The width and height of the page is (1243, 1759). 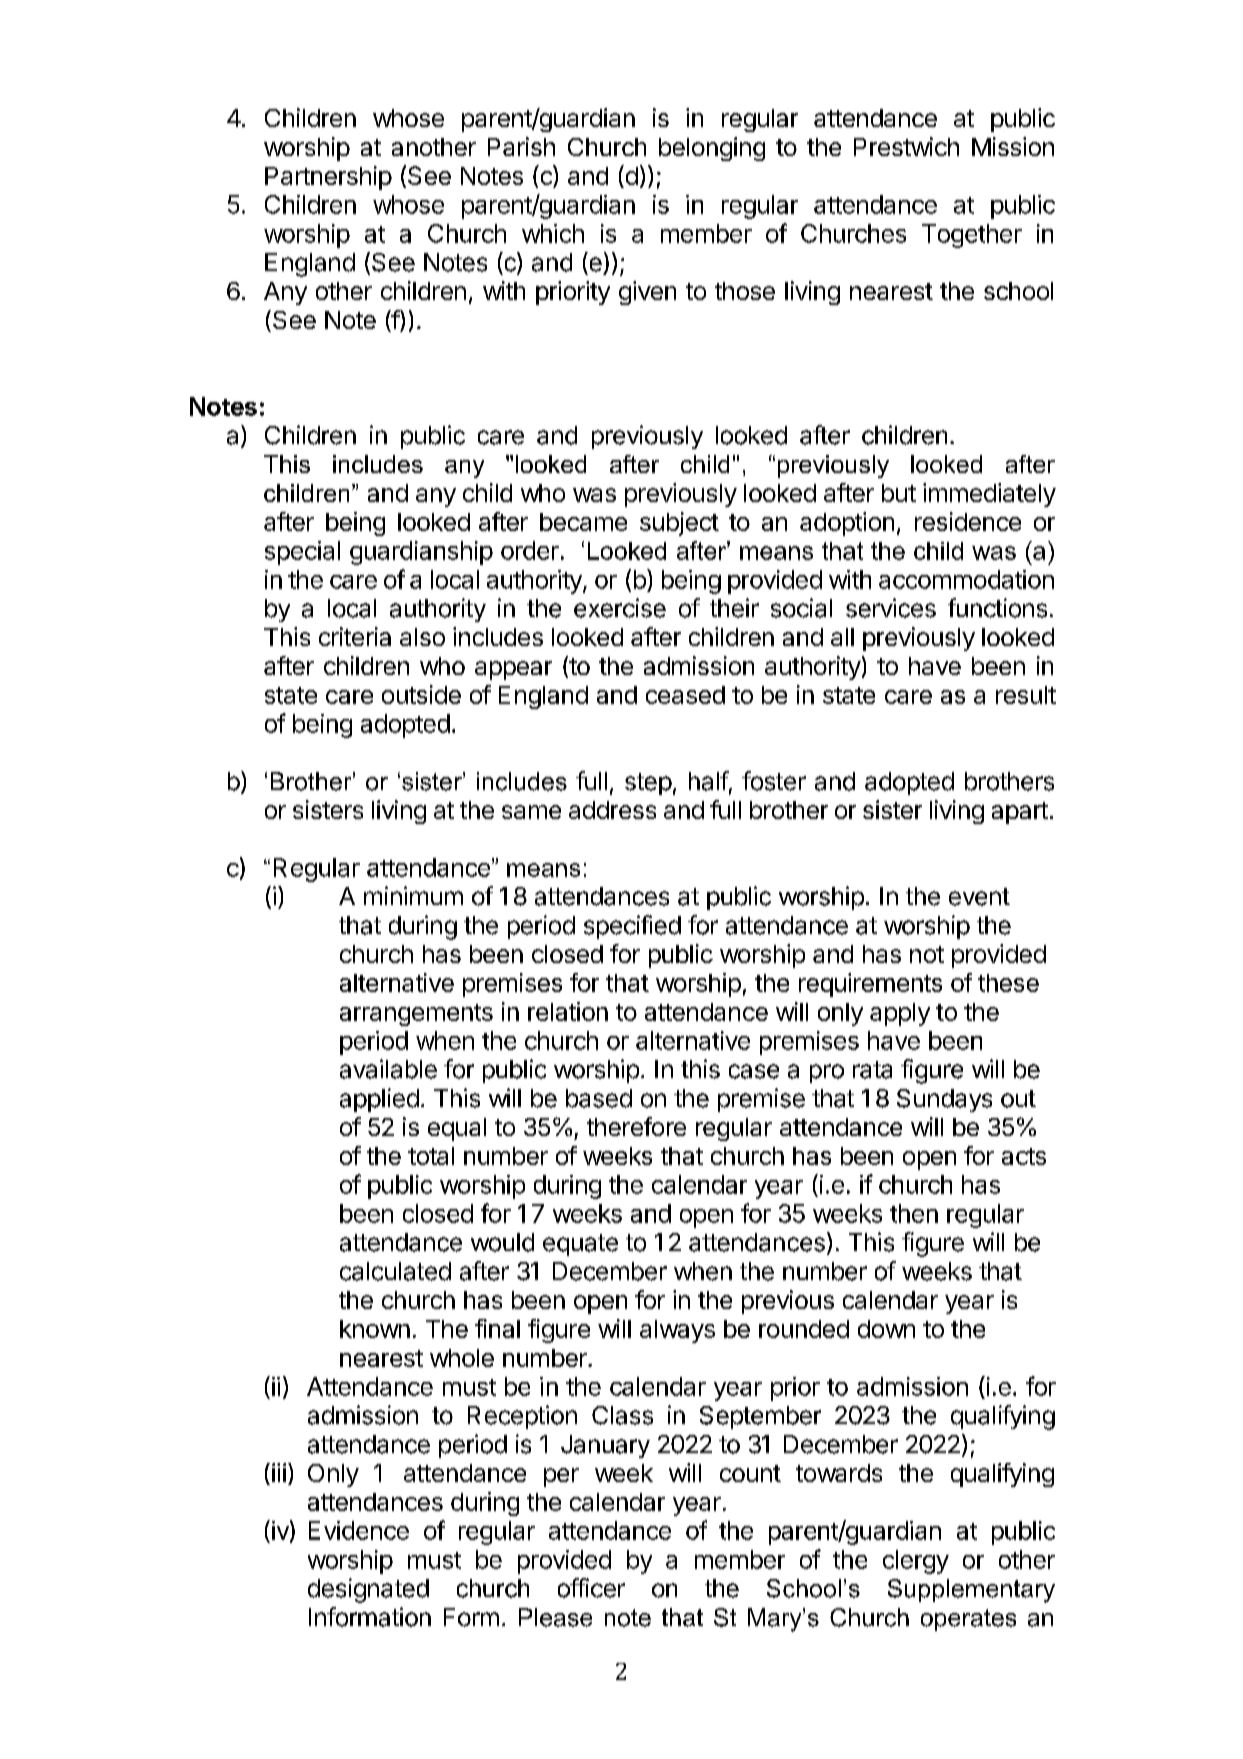 I want to click on clergy, so click(x=916, y=1562).
